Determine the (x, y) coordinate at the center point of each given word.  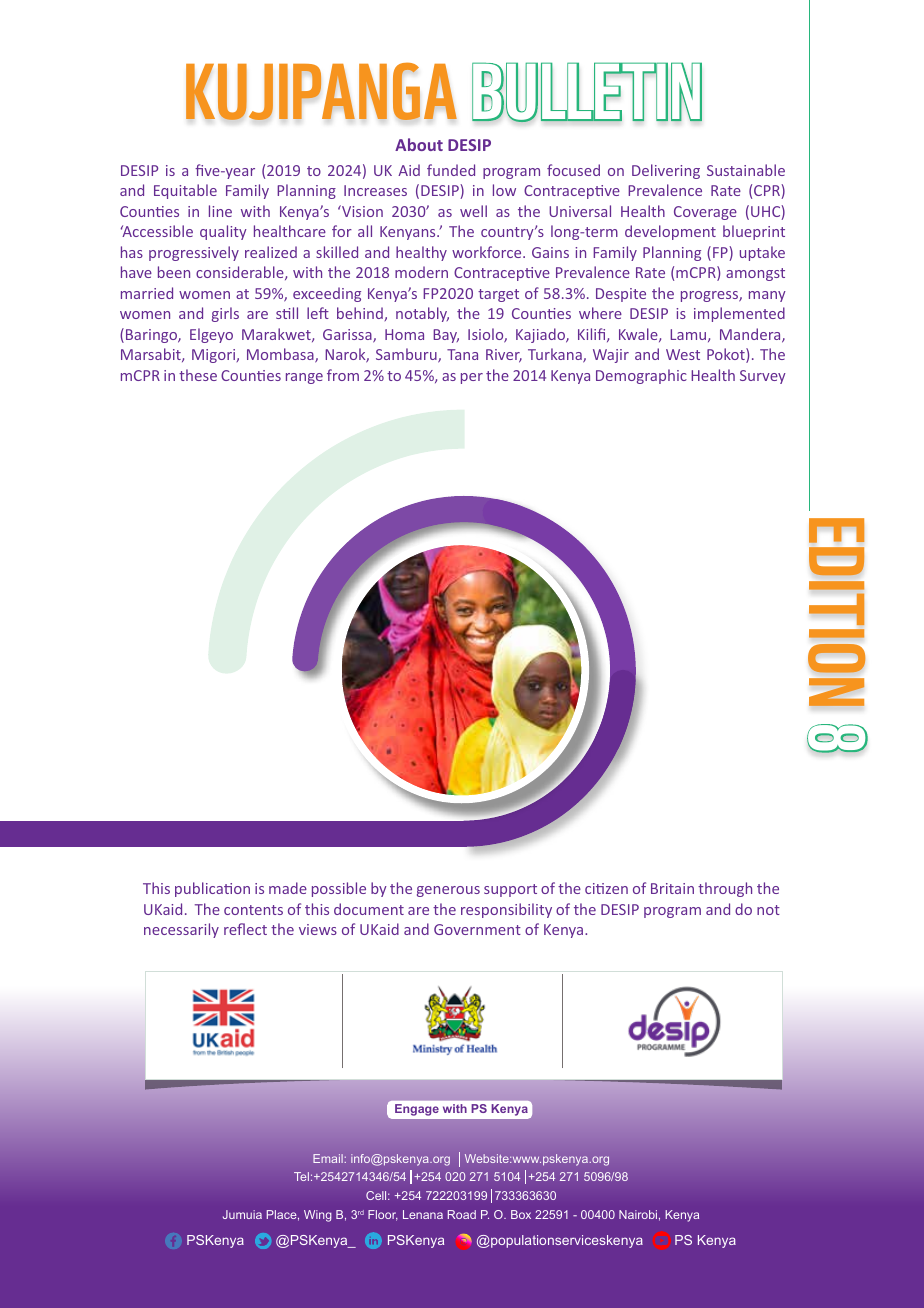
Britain (672, 888)
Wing (318, 1216)
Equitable (185, 191)
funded (451, 170)
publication (212, 889)
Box (521, 1214)
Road (462, 1214)
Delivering (666, 171)
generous (448, 891)
